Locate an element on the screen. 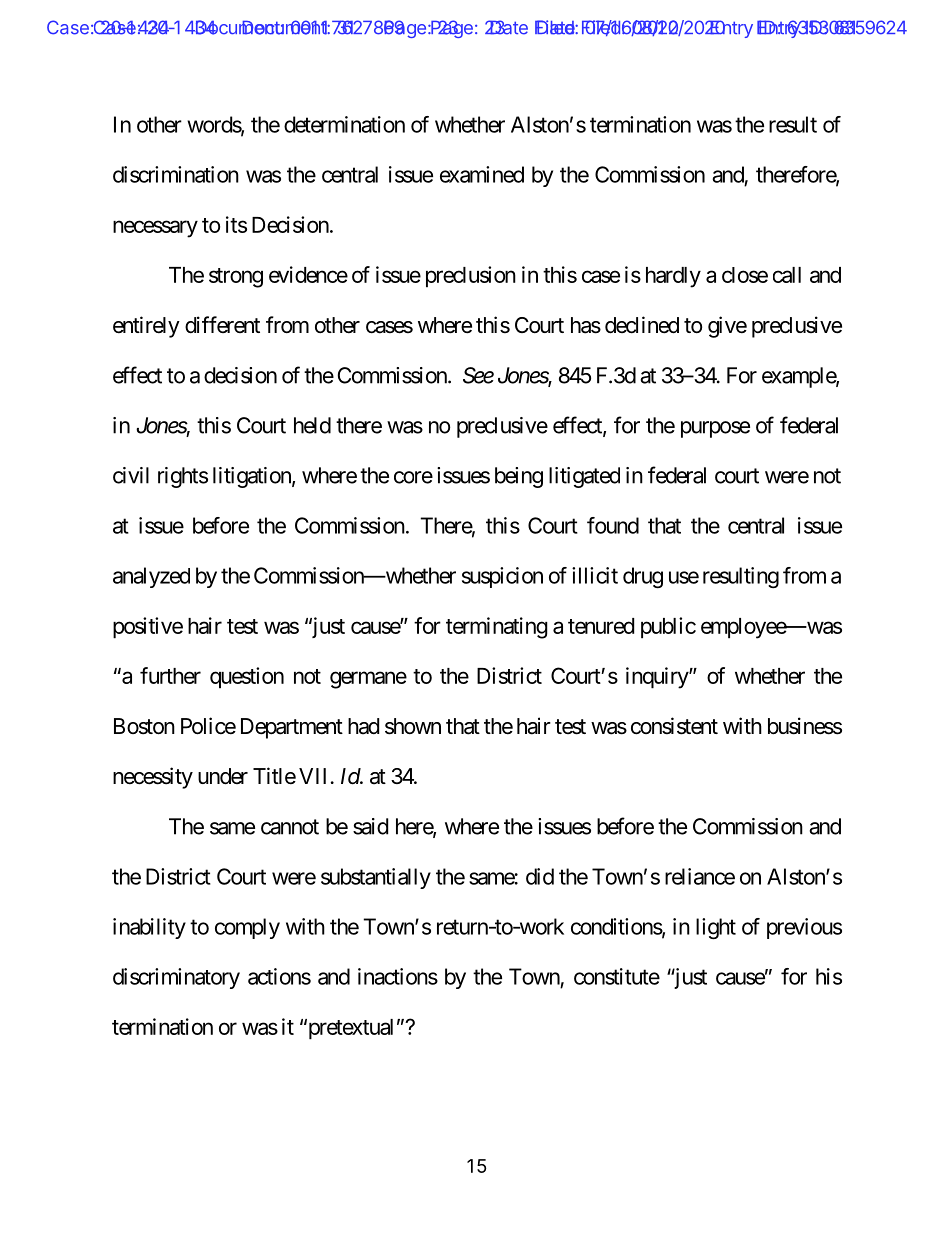 Image resolution: width=952 pixels, height=1233 pixels. shown is located at coordinates (413, 726).
